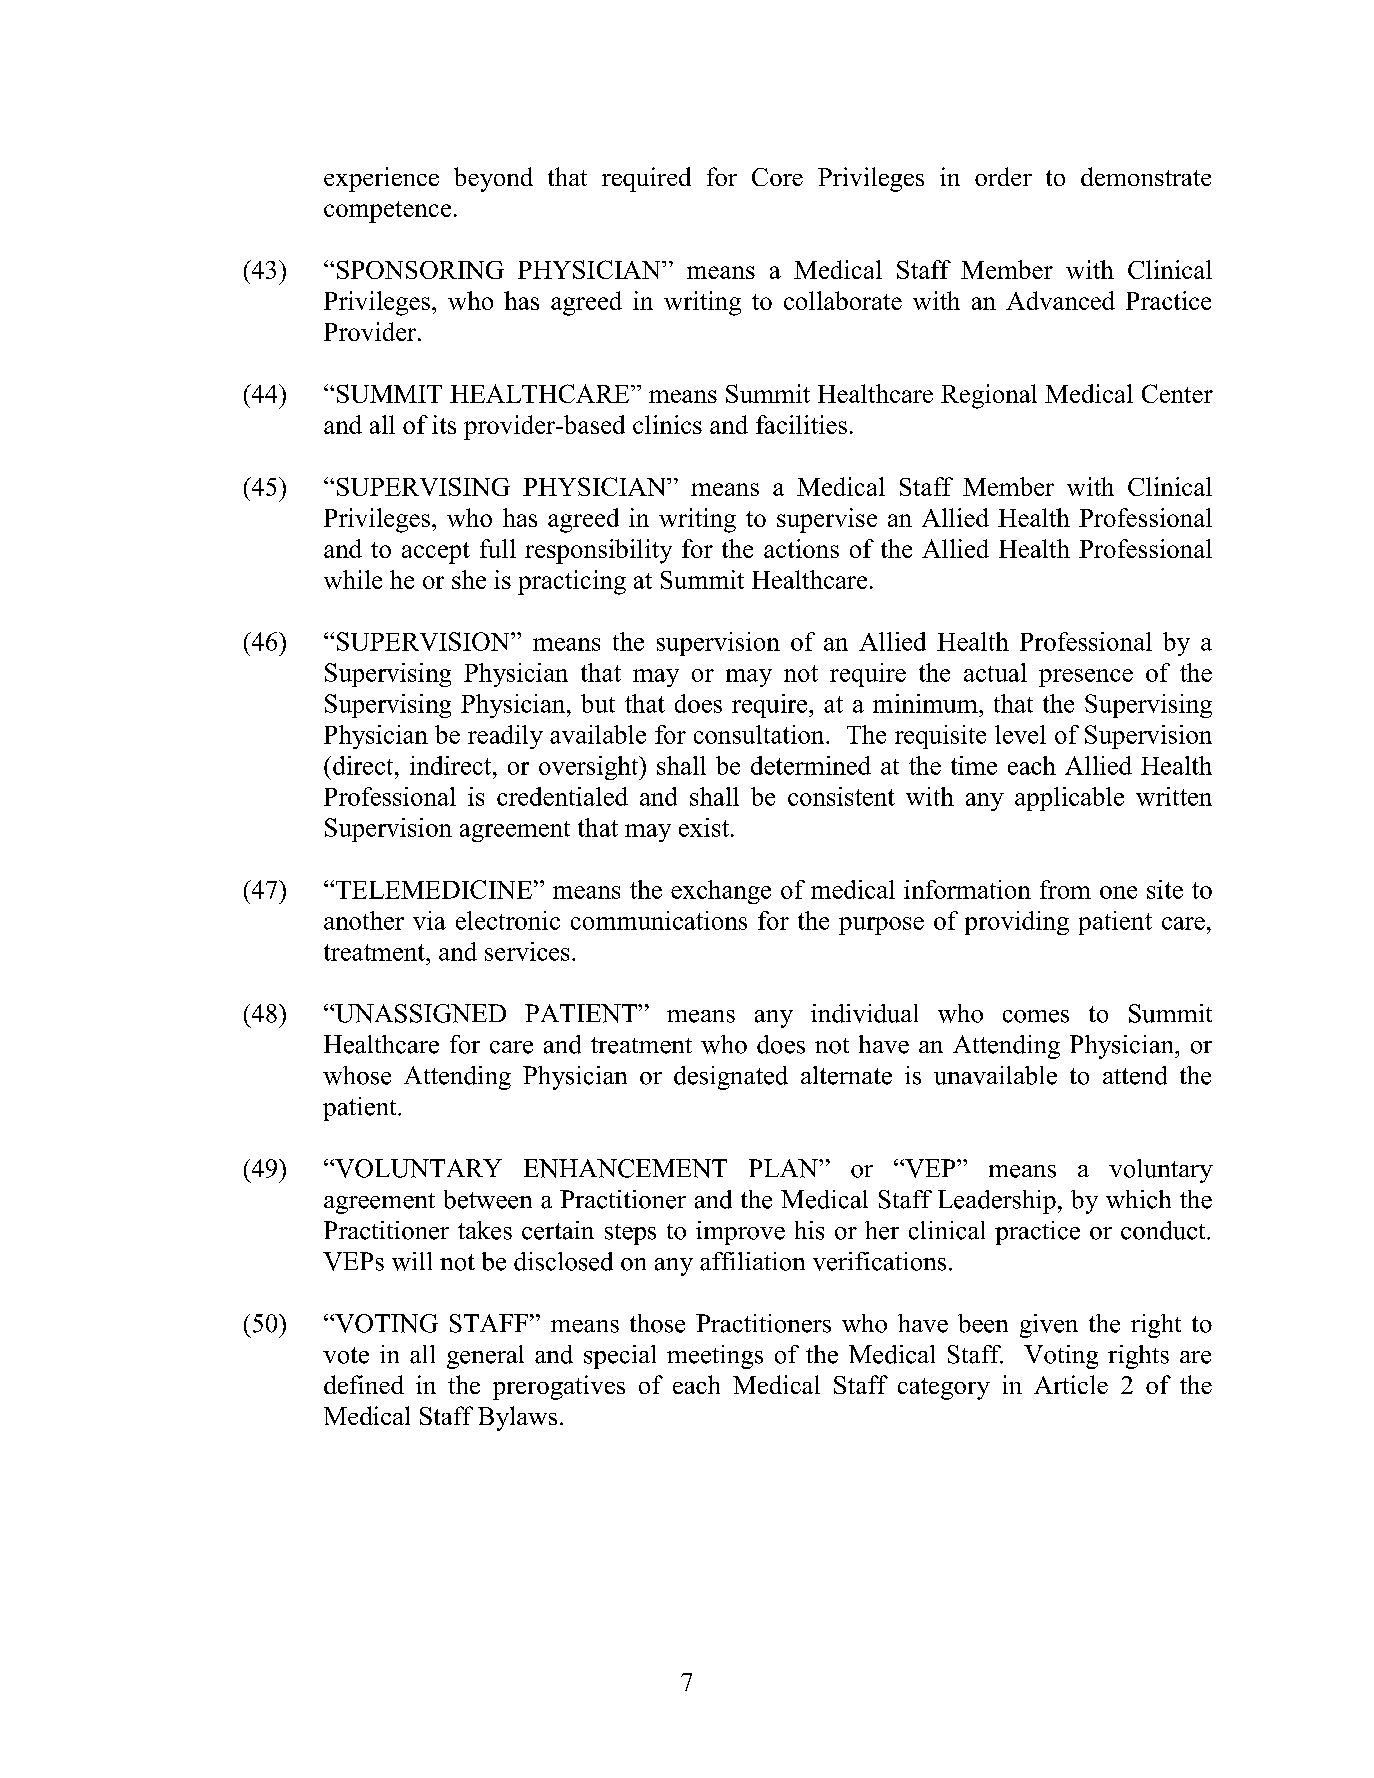 The height and width of the image is (1778, 1374). I want to click on actions, so click(801, 548).
